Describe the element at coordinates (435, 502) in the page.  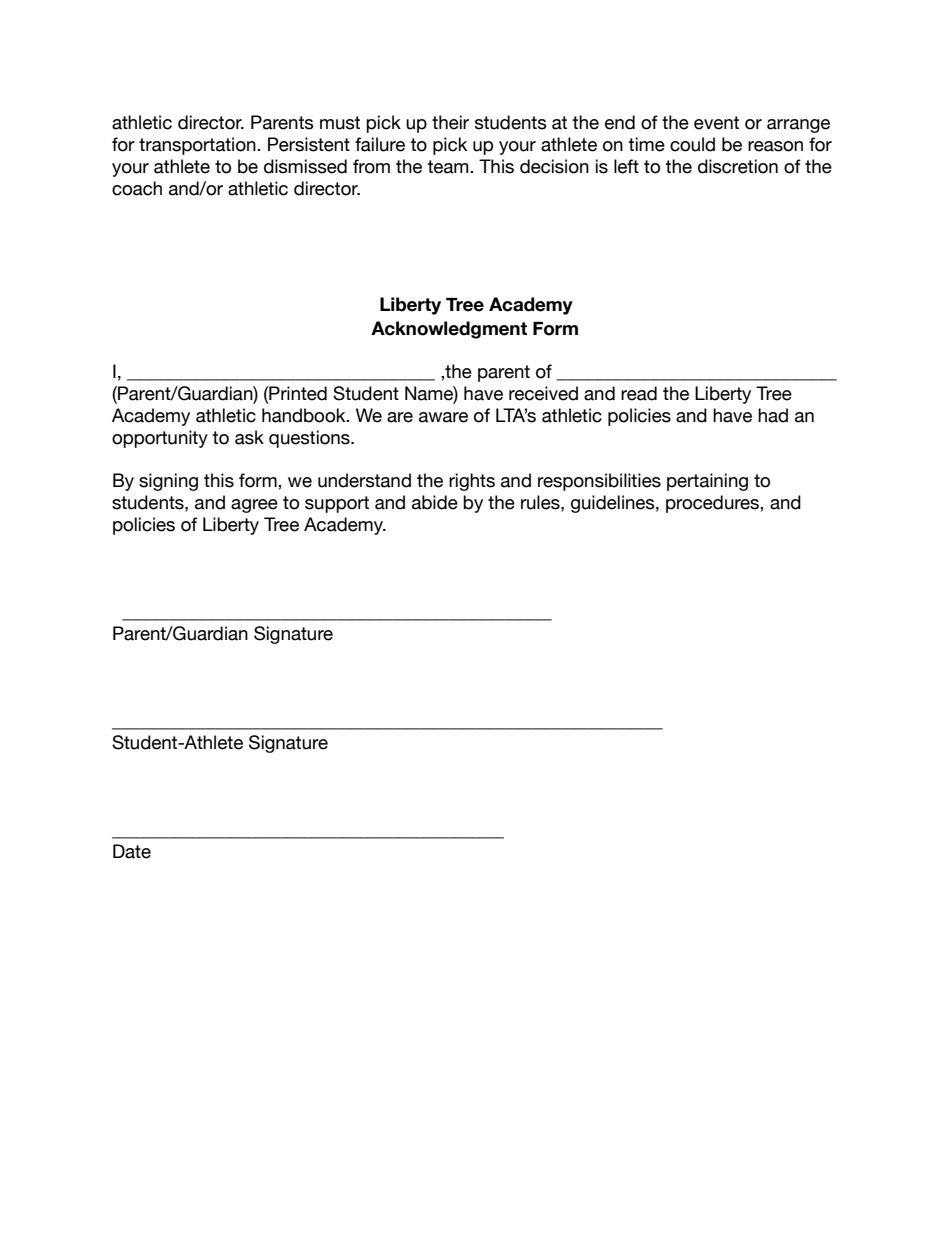
I see `abide` at that location.
